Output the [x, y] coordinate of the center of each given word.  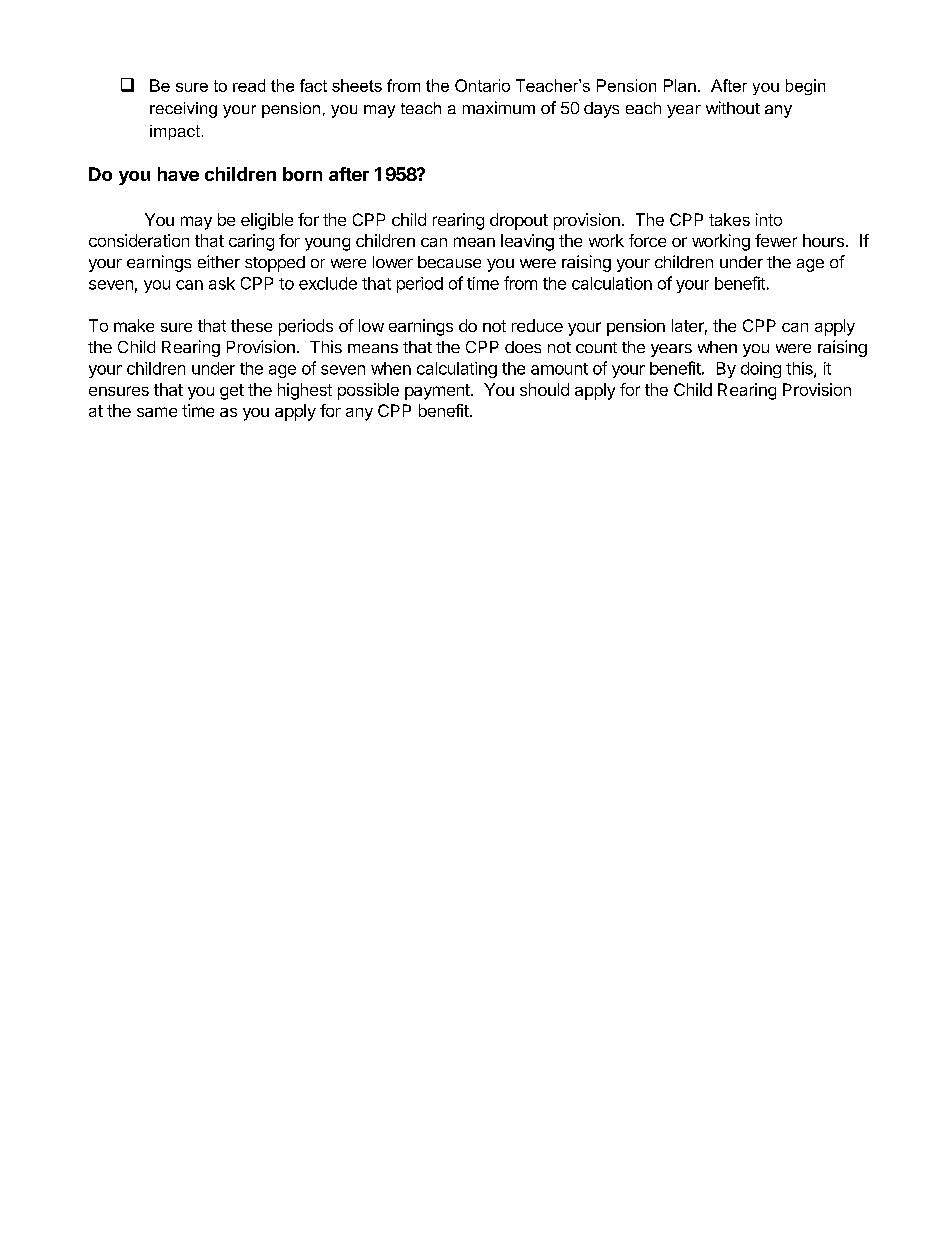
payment [438, 392]
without [733, 107]
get [232, 392]
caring [251, 242]
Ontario [482, 85]
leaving [527, 242]
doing [761, 370]
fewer [776, 240]
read [249, 85]
